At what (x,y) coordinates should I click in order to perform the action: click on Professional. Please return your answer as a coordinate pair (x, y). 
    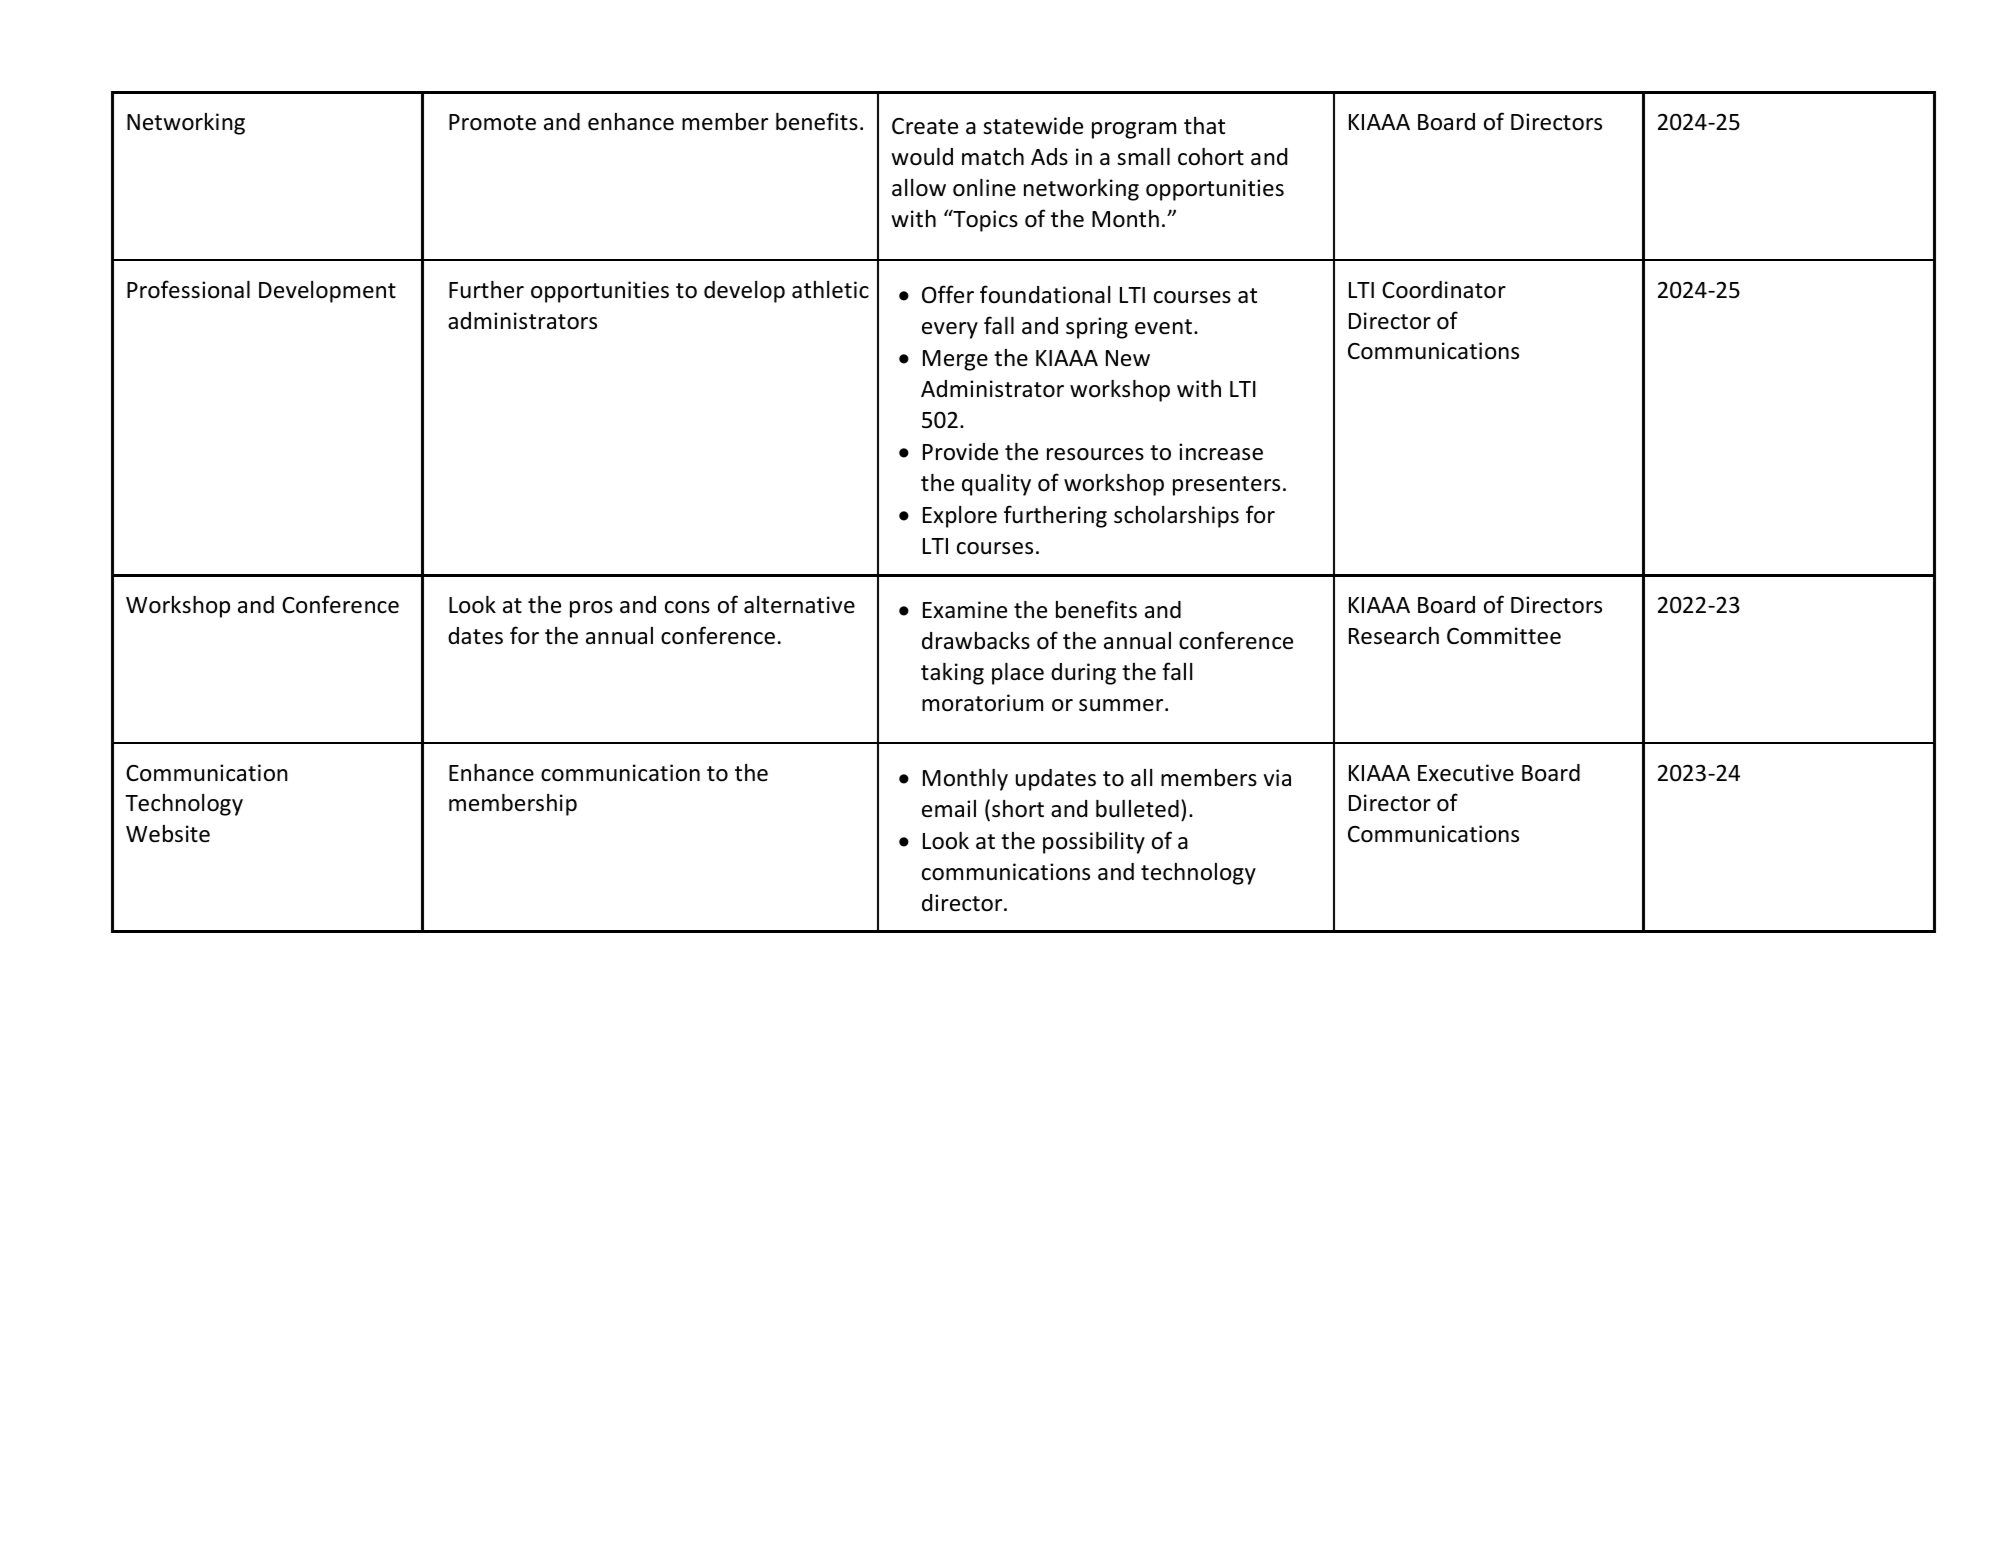
    Looking at the image, I should click on (188, 289).
